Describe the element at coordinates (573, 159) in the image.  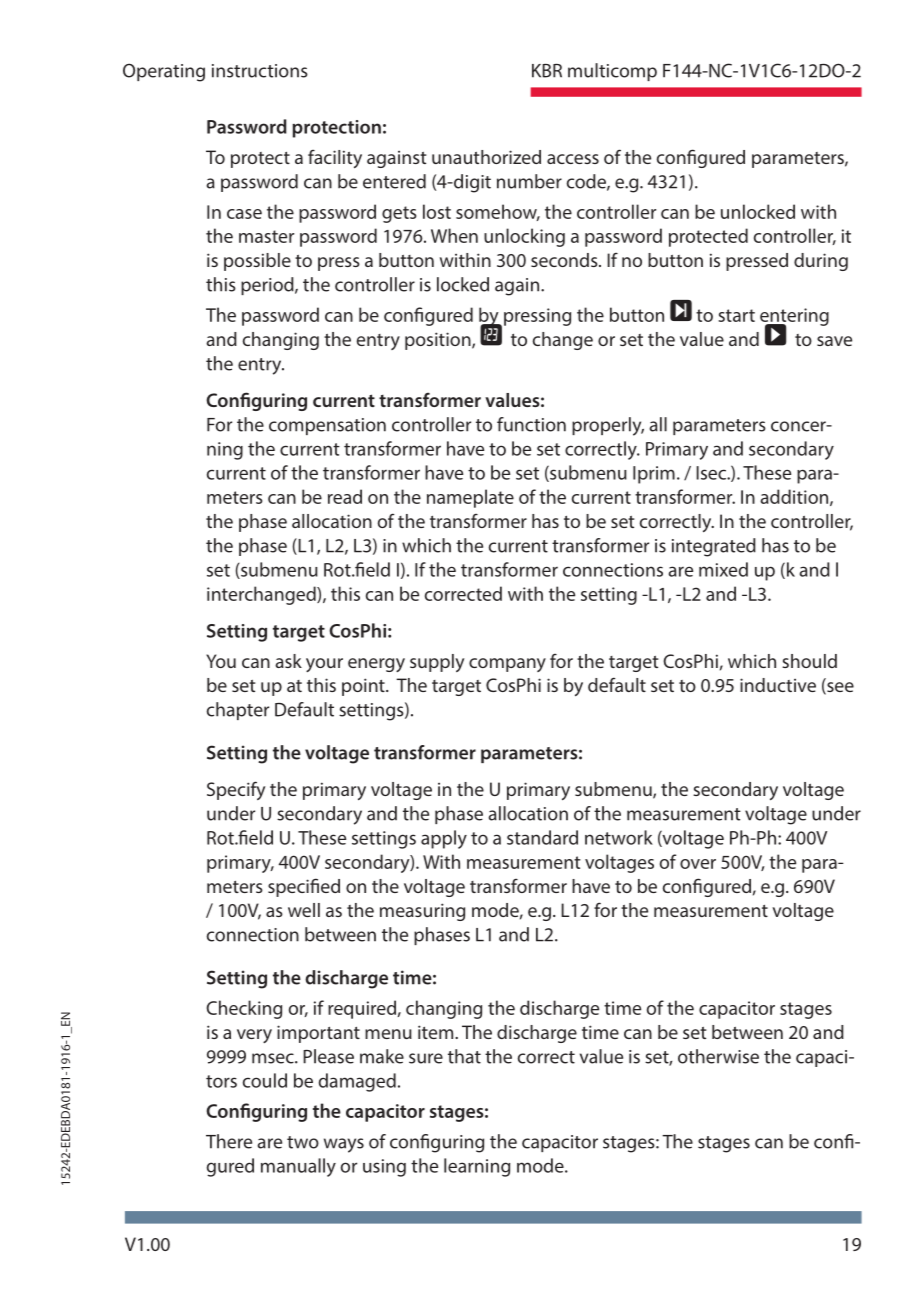
I see `access` at that location.
